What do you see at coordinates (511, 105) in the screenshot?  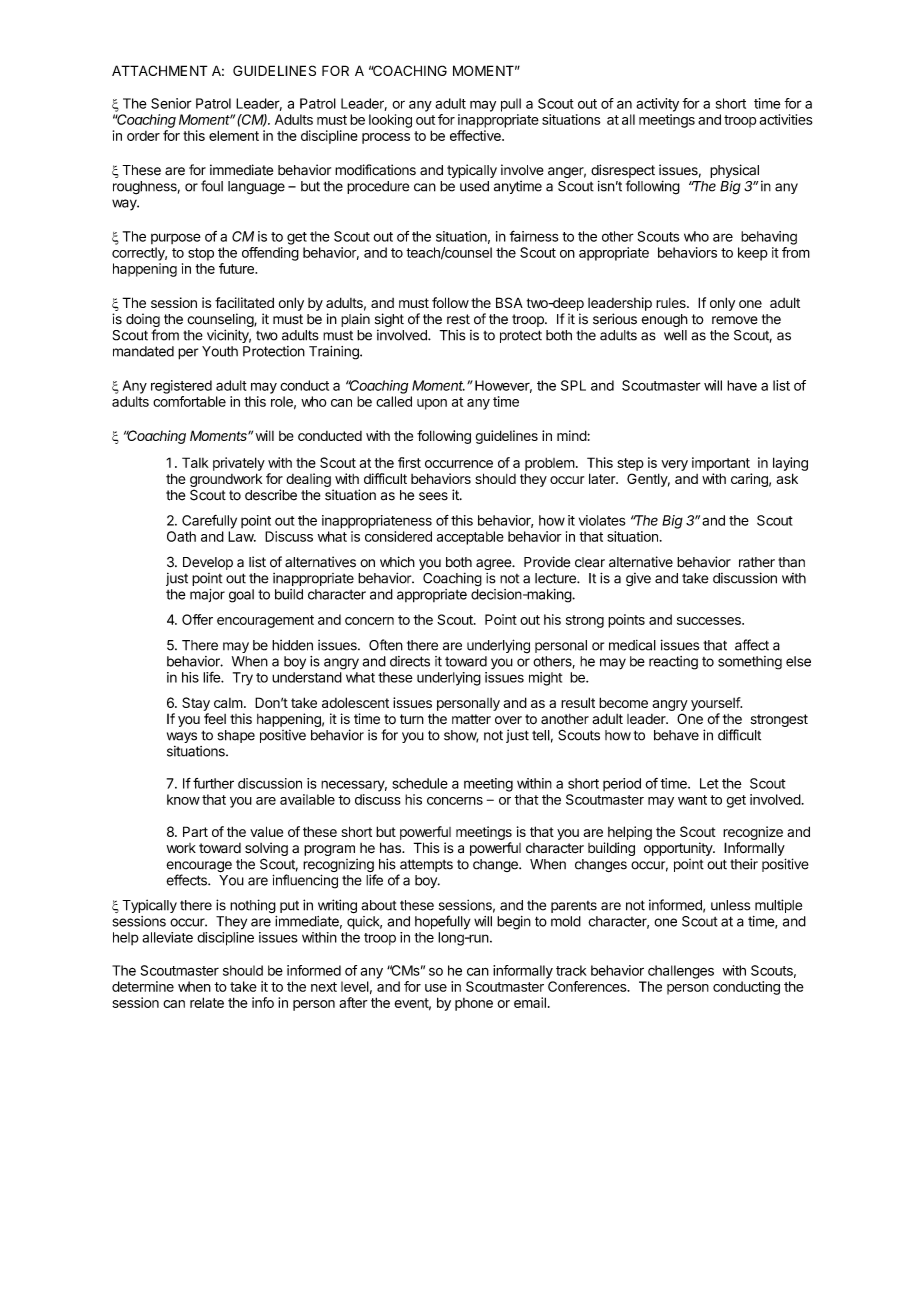 I see `pull` at bounding box center [511, 105].
